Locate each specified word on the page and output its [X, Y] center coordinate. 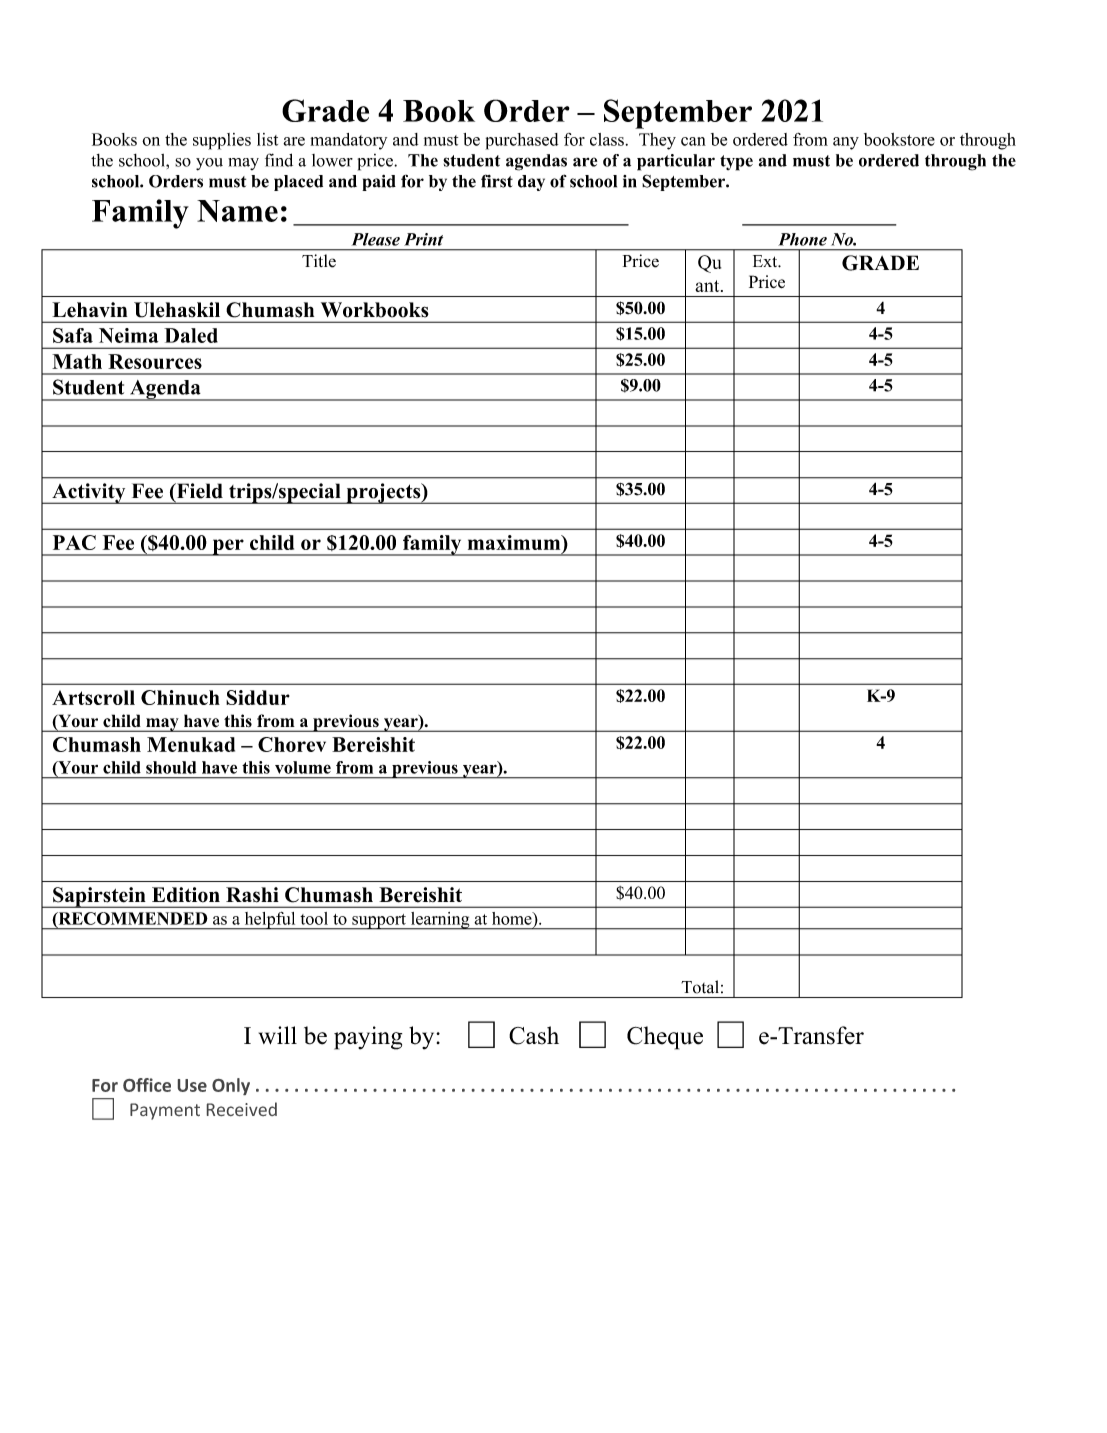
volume [303, 767]
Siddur [258, 697]
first [497, 181]
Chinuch [180, 697]
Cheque [665, 1038]
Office [147, 1085]
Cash [534, 1035]
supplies [222, 141]
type [736, 163]
